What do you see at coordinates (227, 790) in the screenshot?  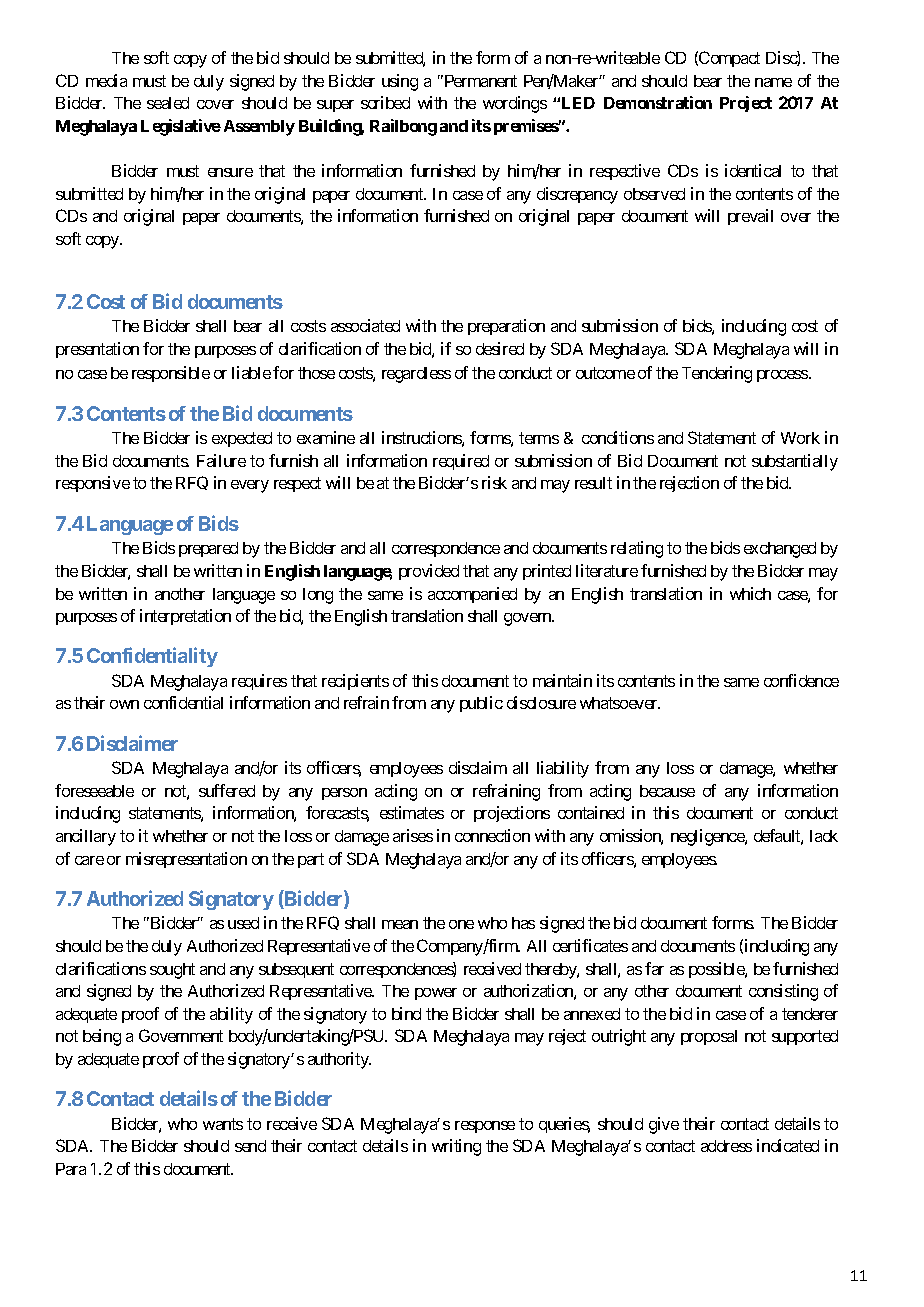 I see `suffered` at bounding box center [227, 790].
